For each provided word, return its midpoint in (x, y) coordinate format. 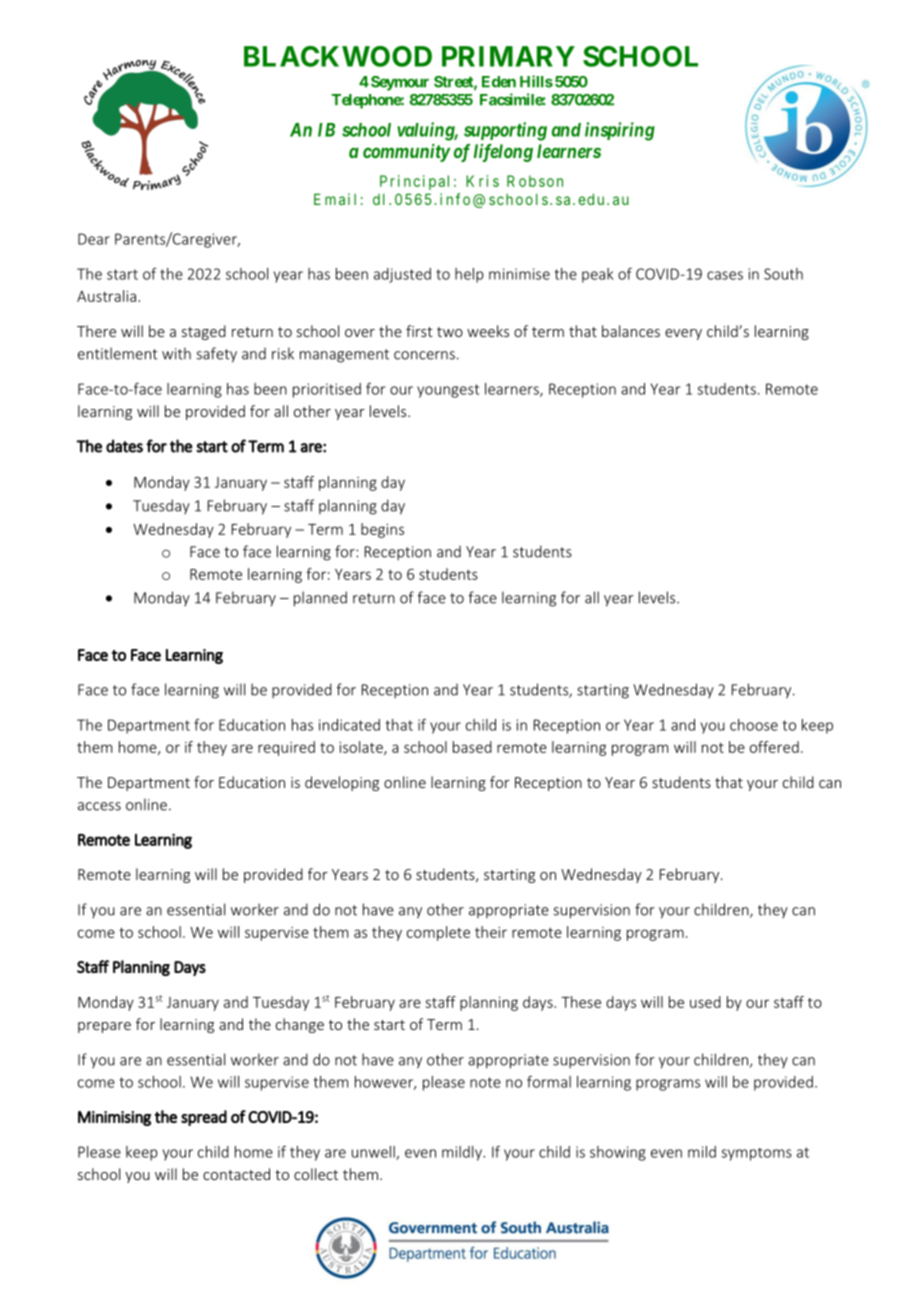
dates (124, 446)
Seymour (400, 83)
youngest (448, 391)
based (472, 747)
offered (774, 747)
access (99, 806)
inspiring (620, 131)
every (683, 334)
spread (204, 1118)
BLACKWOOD (338, 56)
